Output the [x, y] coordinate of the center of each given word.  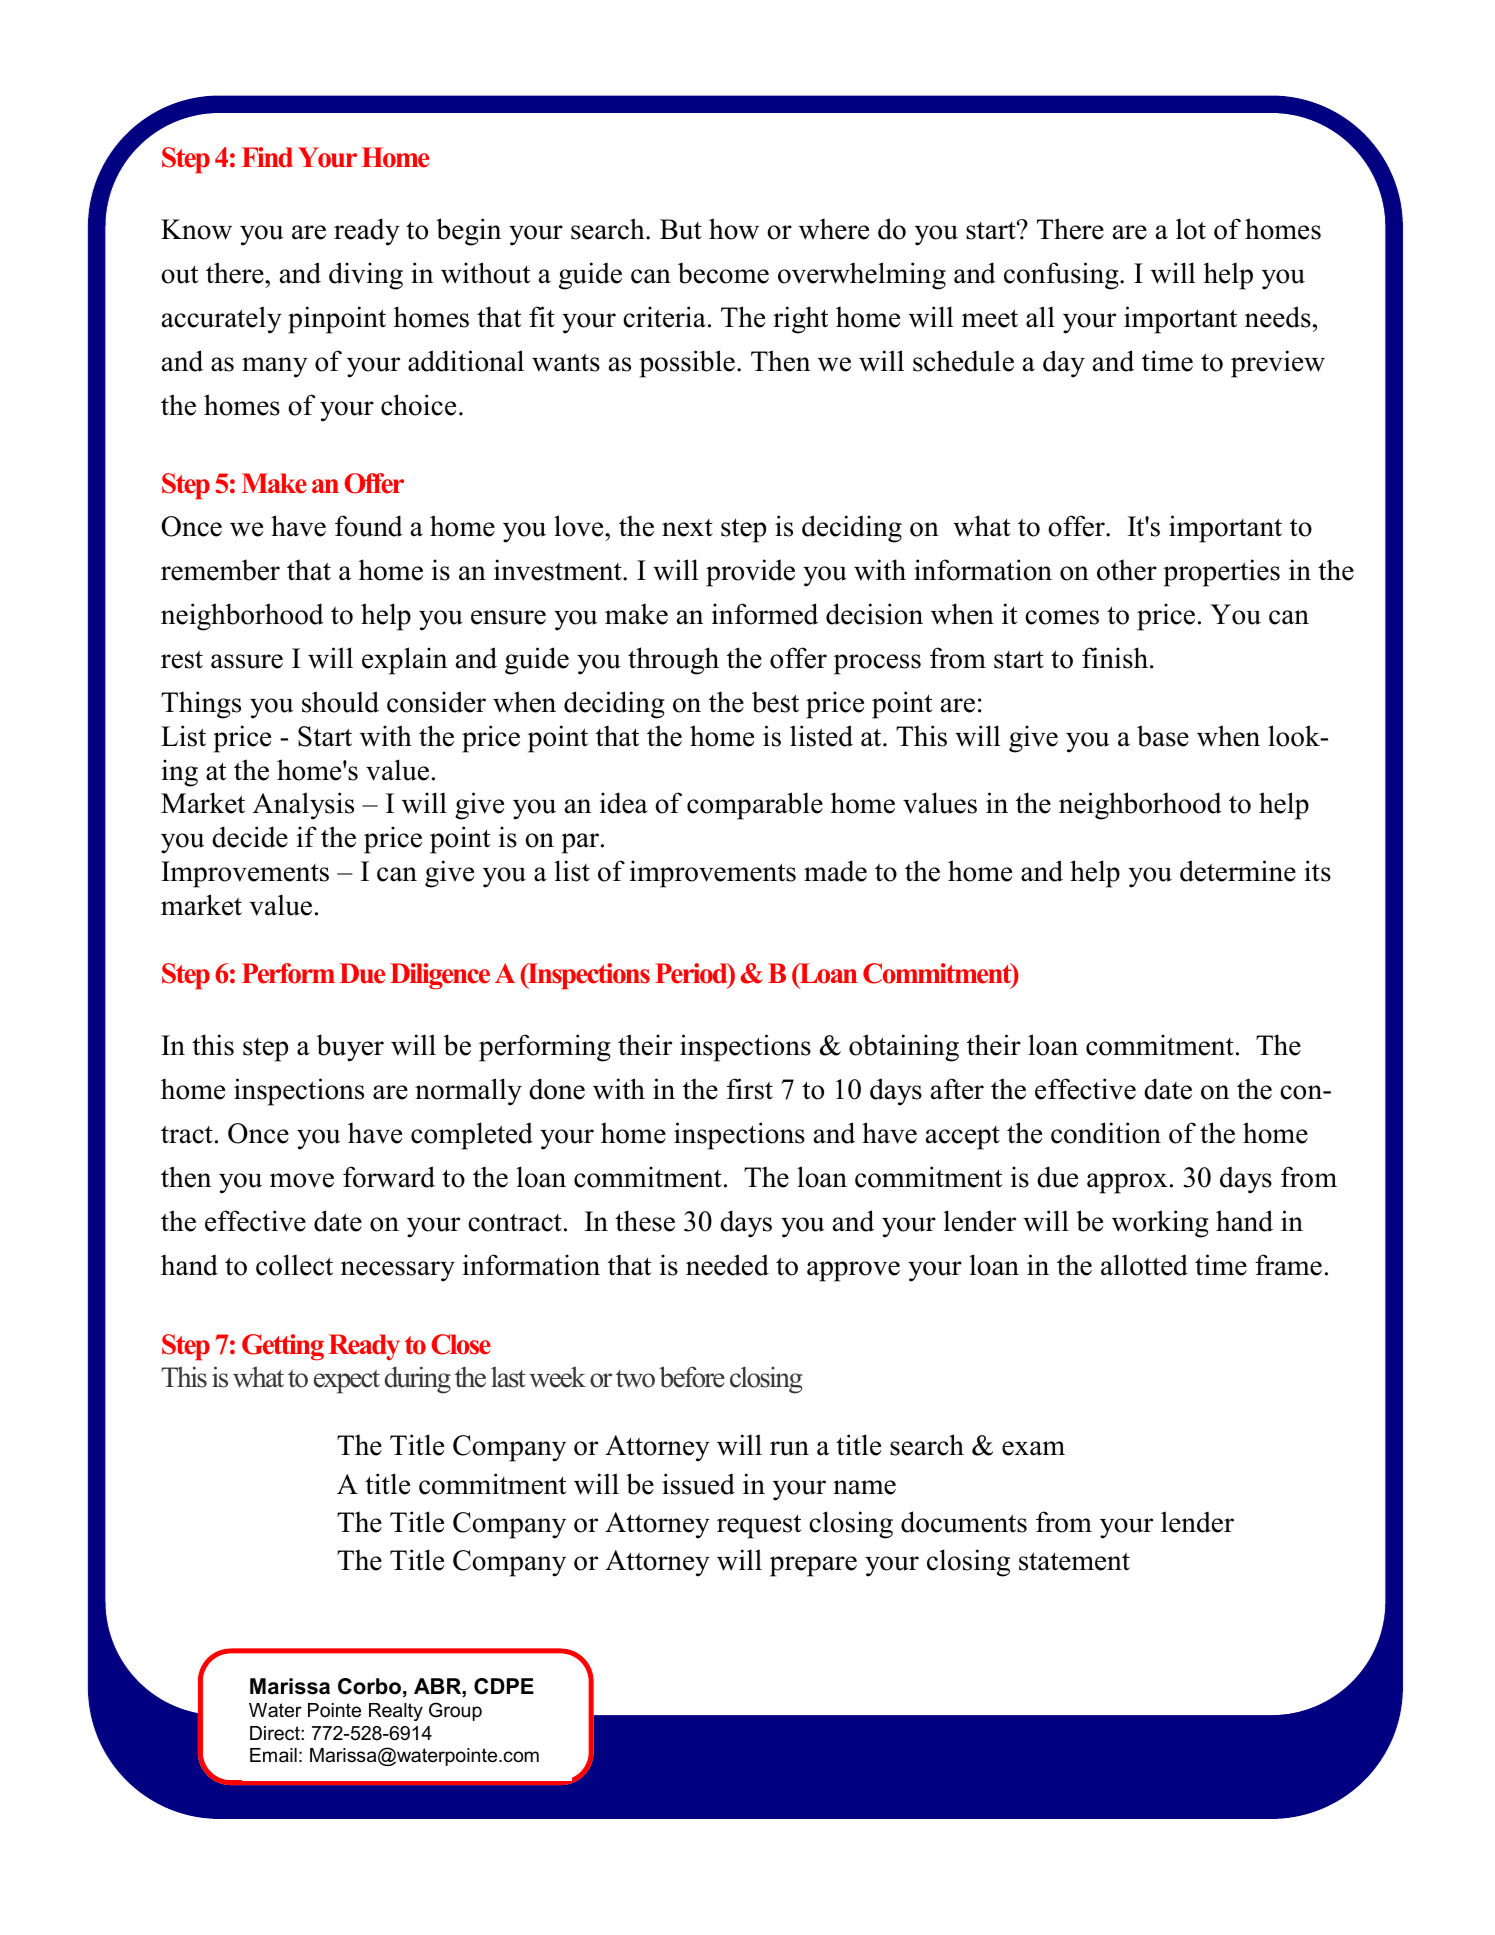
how [734, 229]
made [835, 871]
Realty [396, 1712]
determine [1238, 871]
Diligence [440, 976]
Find [267, 157]
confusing [1062, 276]
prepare [813, 1566]
